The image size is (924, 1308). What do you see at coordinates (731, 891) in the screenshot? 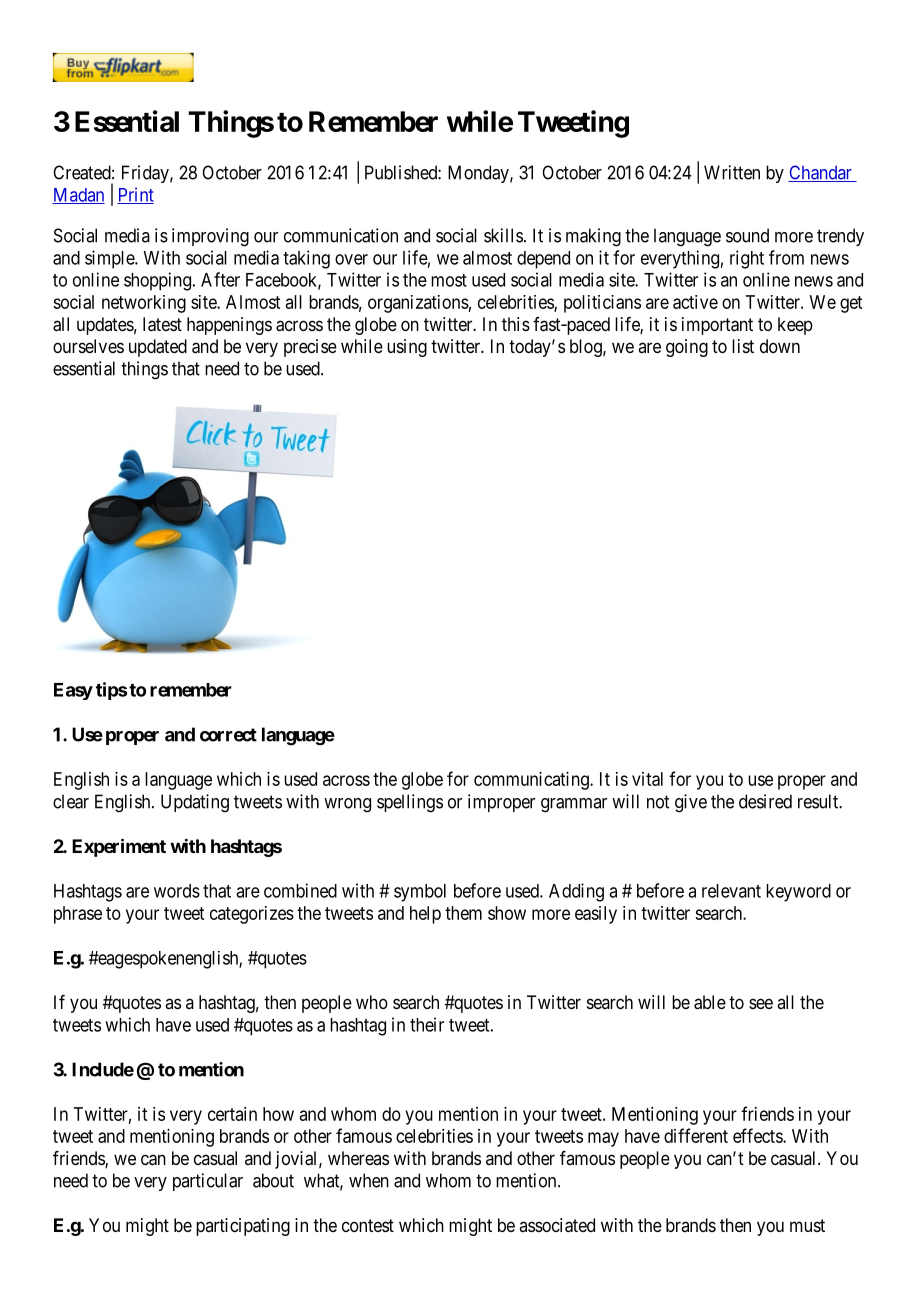
I see `relevant` at bounding box center [731, 891].
